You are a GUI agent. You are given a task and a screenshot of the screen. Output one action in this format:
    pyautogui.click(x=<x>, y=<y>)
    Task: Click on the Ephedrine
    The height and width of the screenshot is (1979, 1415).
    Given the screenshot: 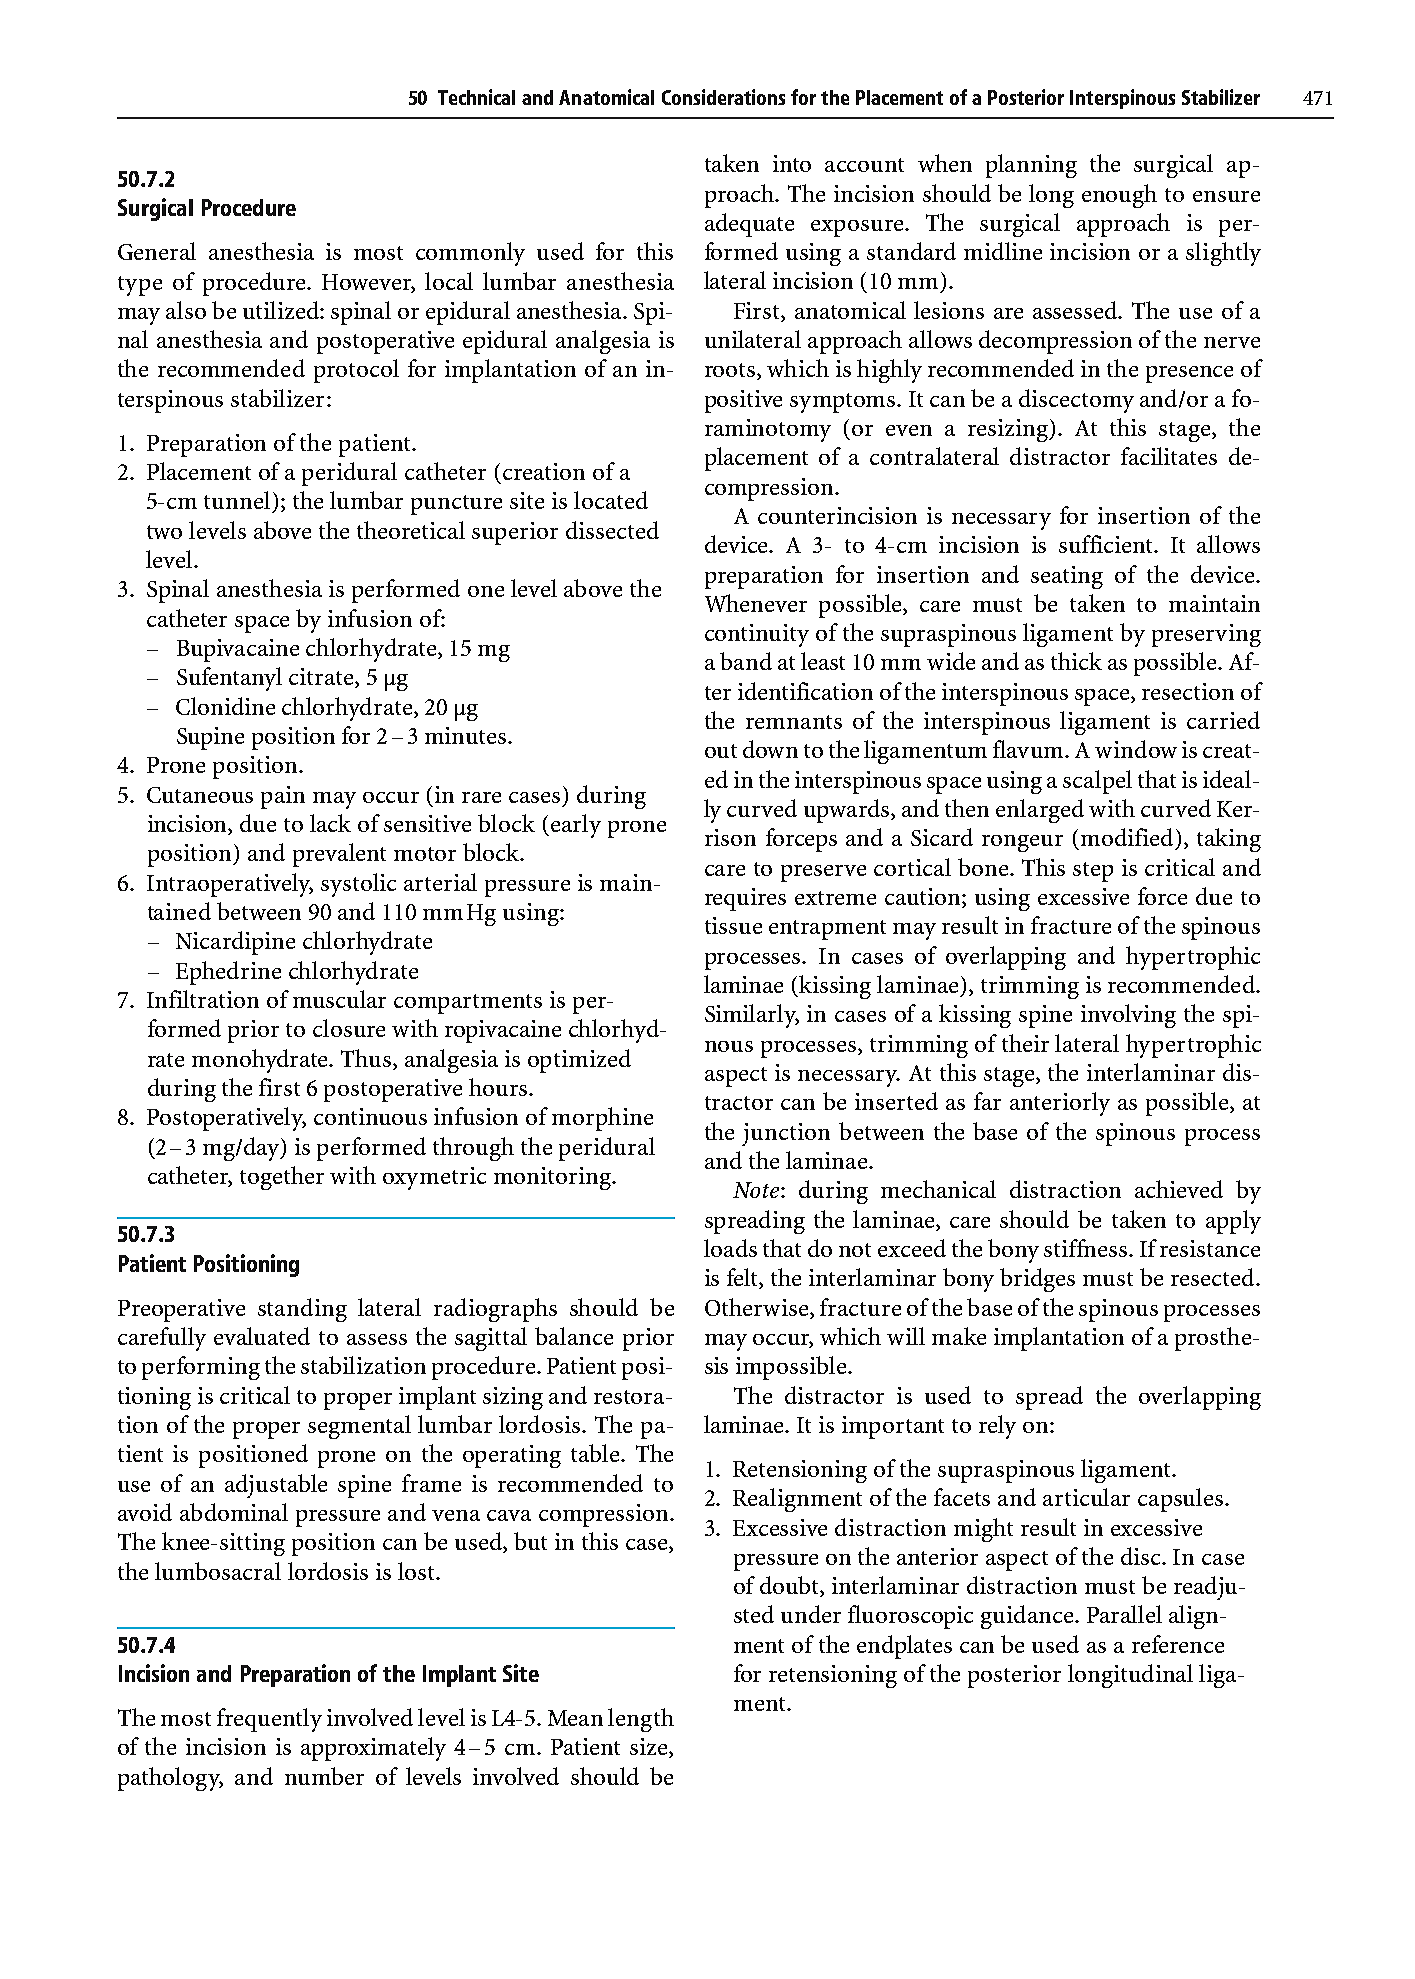 What is the action you would take?
    pyautogui.click(x=228, y=973)
